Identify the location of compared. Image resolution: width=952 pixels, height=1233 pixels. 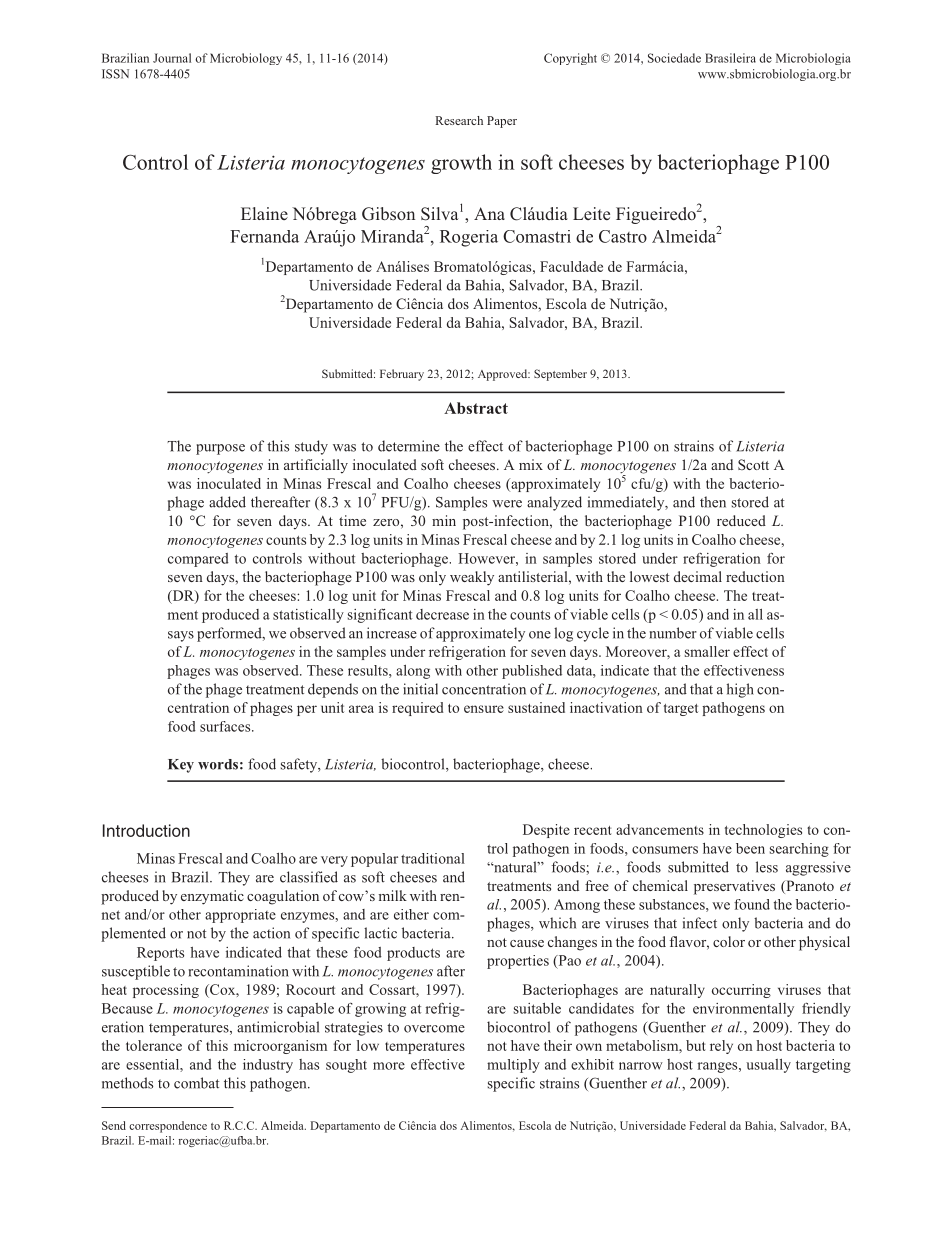
(198, 560).
